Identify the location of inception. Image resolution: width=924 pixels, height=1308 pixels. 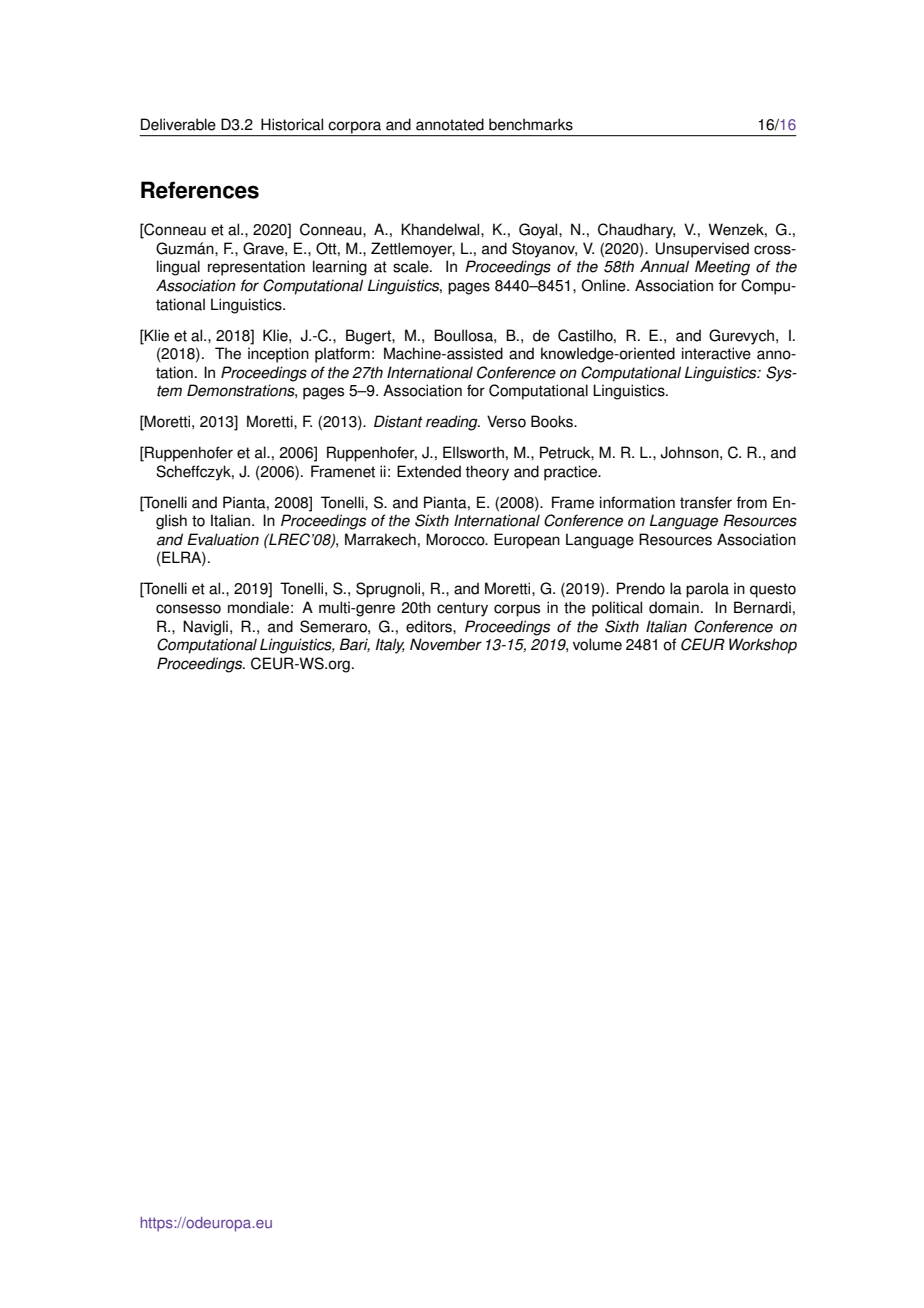
(278, 355).
